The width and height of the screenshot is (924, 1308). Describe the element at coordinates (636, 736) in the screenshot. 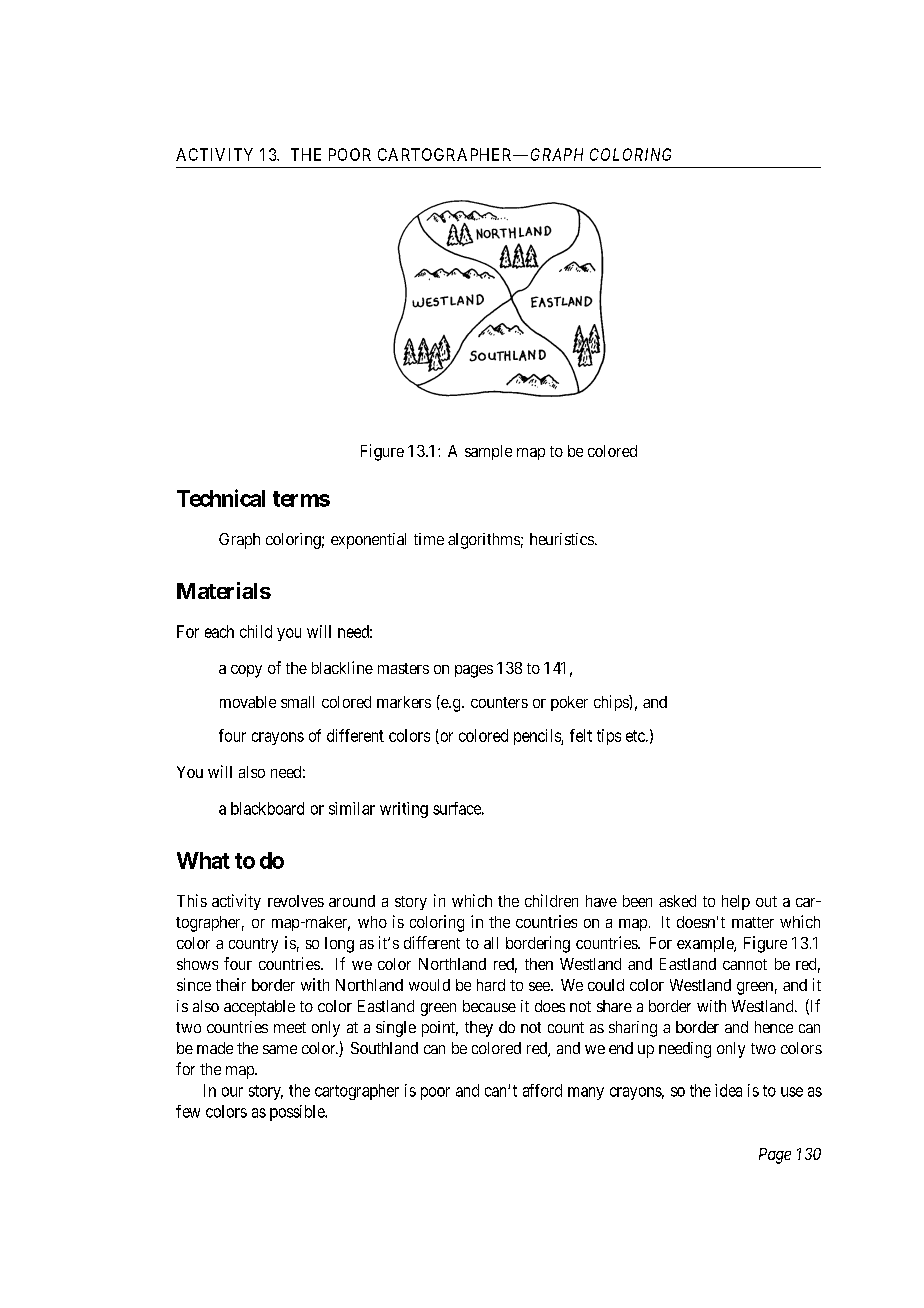

I see `etc` at that location.
